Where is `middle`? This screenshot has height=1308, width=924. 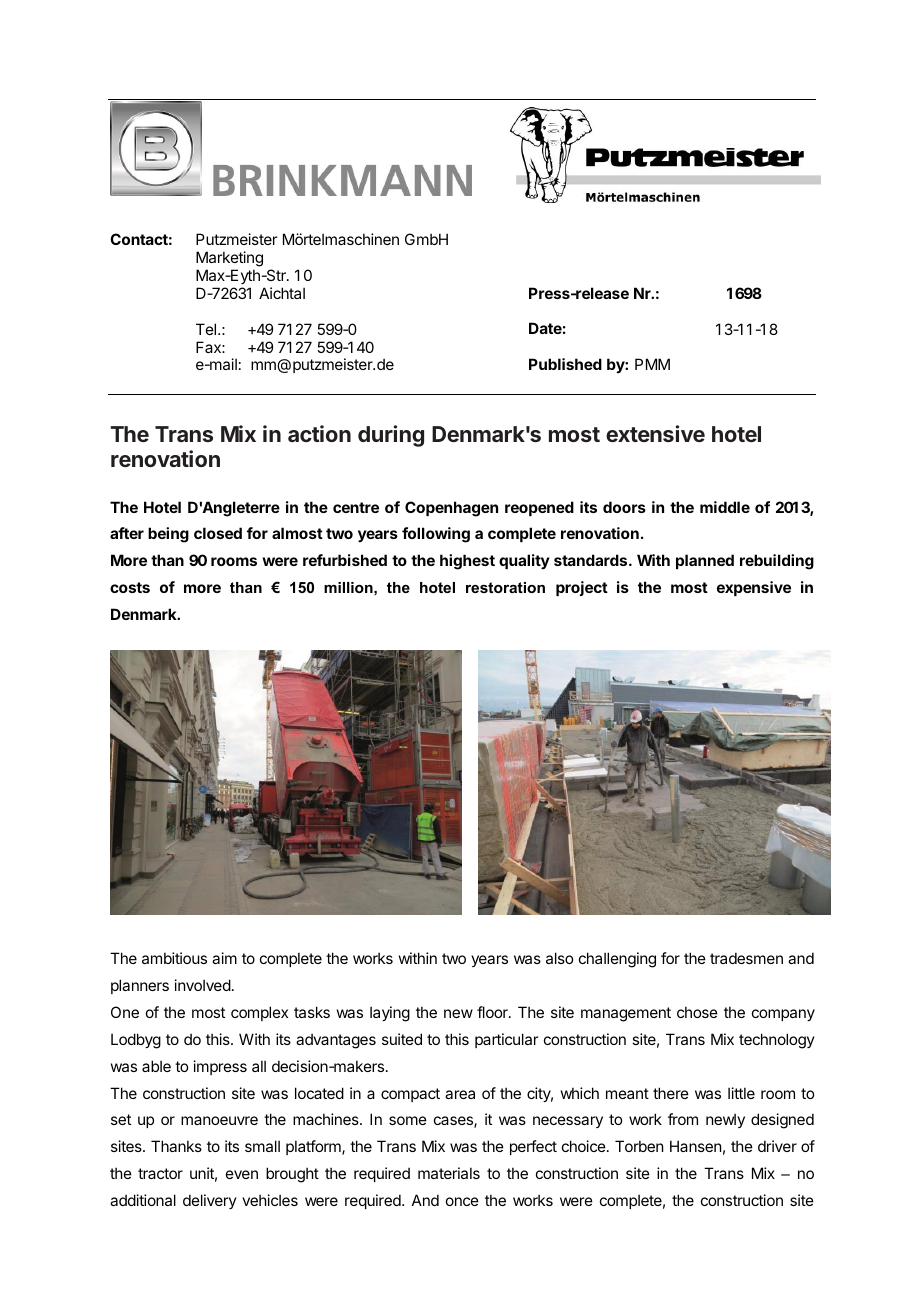 middle is located at coordinates (725, 507).
